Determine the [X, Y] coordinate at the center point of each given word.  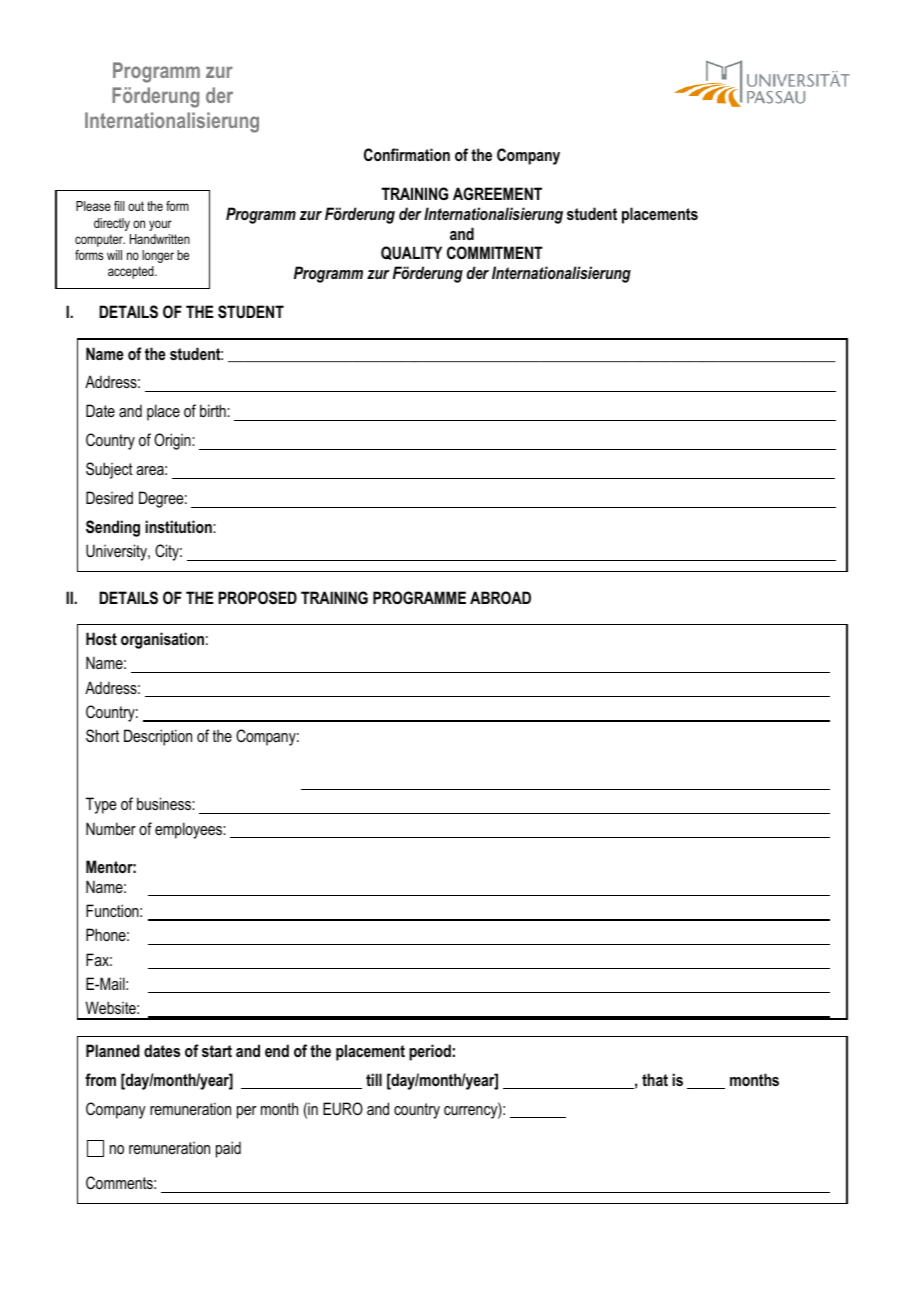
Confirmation [407, 154]
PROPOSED [257, 598]
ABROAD [500, 597]
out [136, 206]
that [655, 1079]
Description [158, 737]
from [100, 1079]
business [165, 803]
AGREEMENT [497, 193]
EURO [343, 1108]
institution [179, 526]
